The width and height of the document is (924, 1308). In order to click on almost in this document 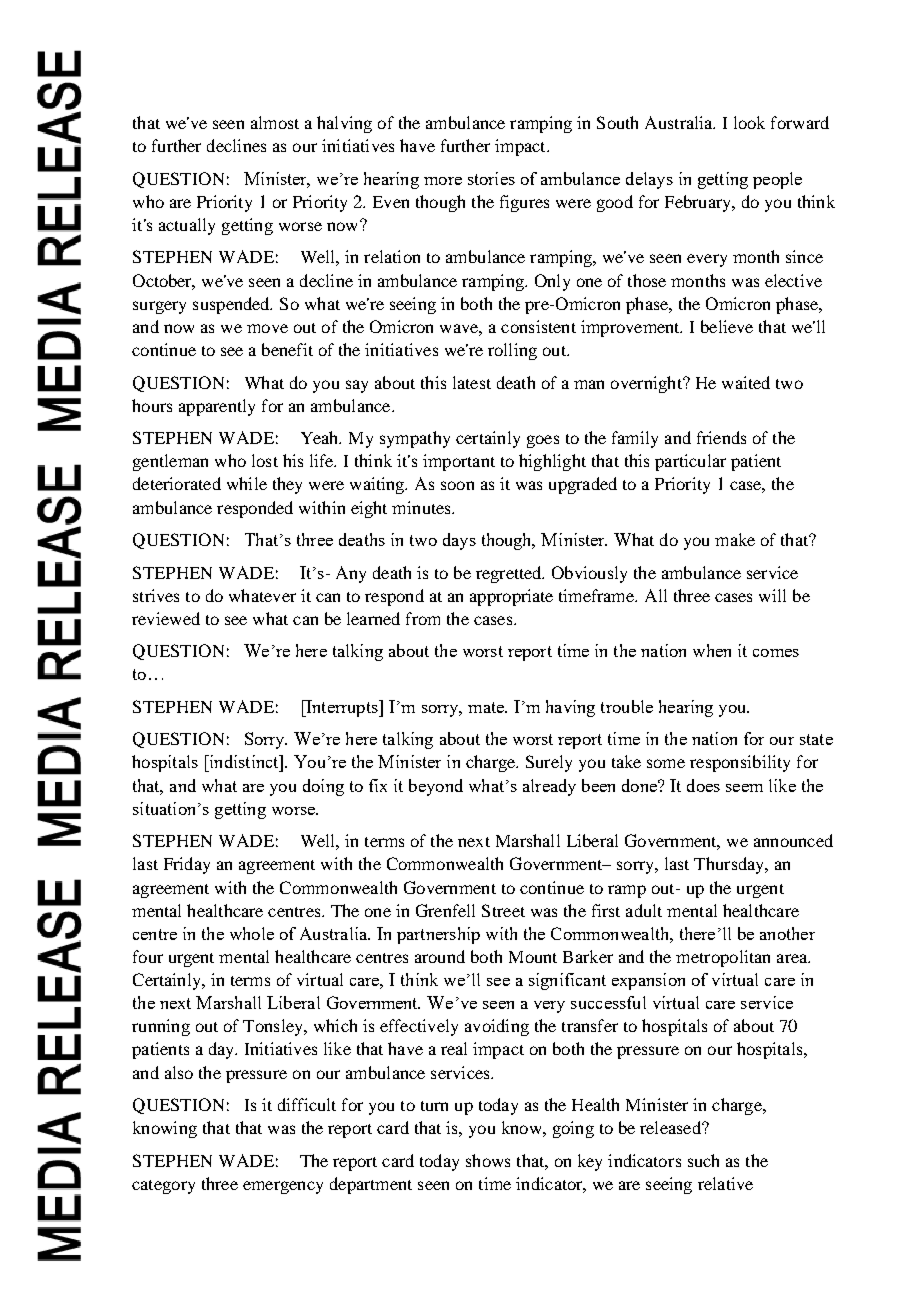, I will do `click(275, 122)`.
